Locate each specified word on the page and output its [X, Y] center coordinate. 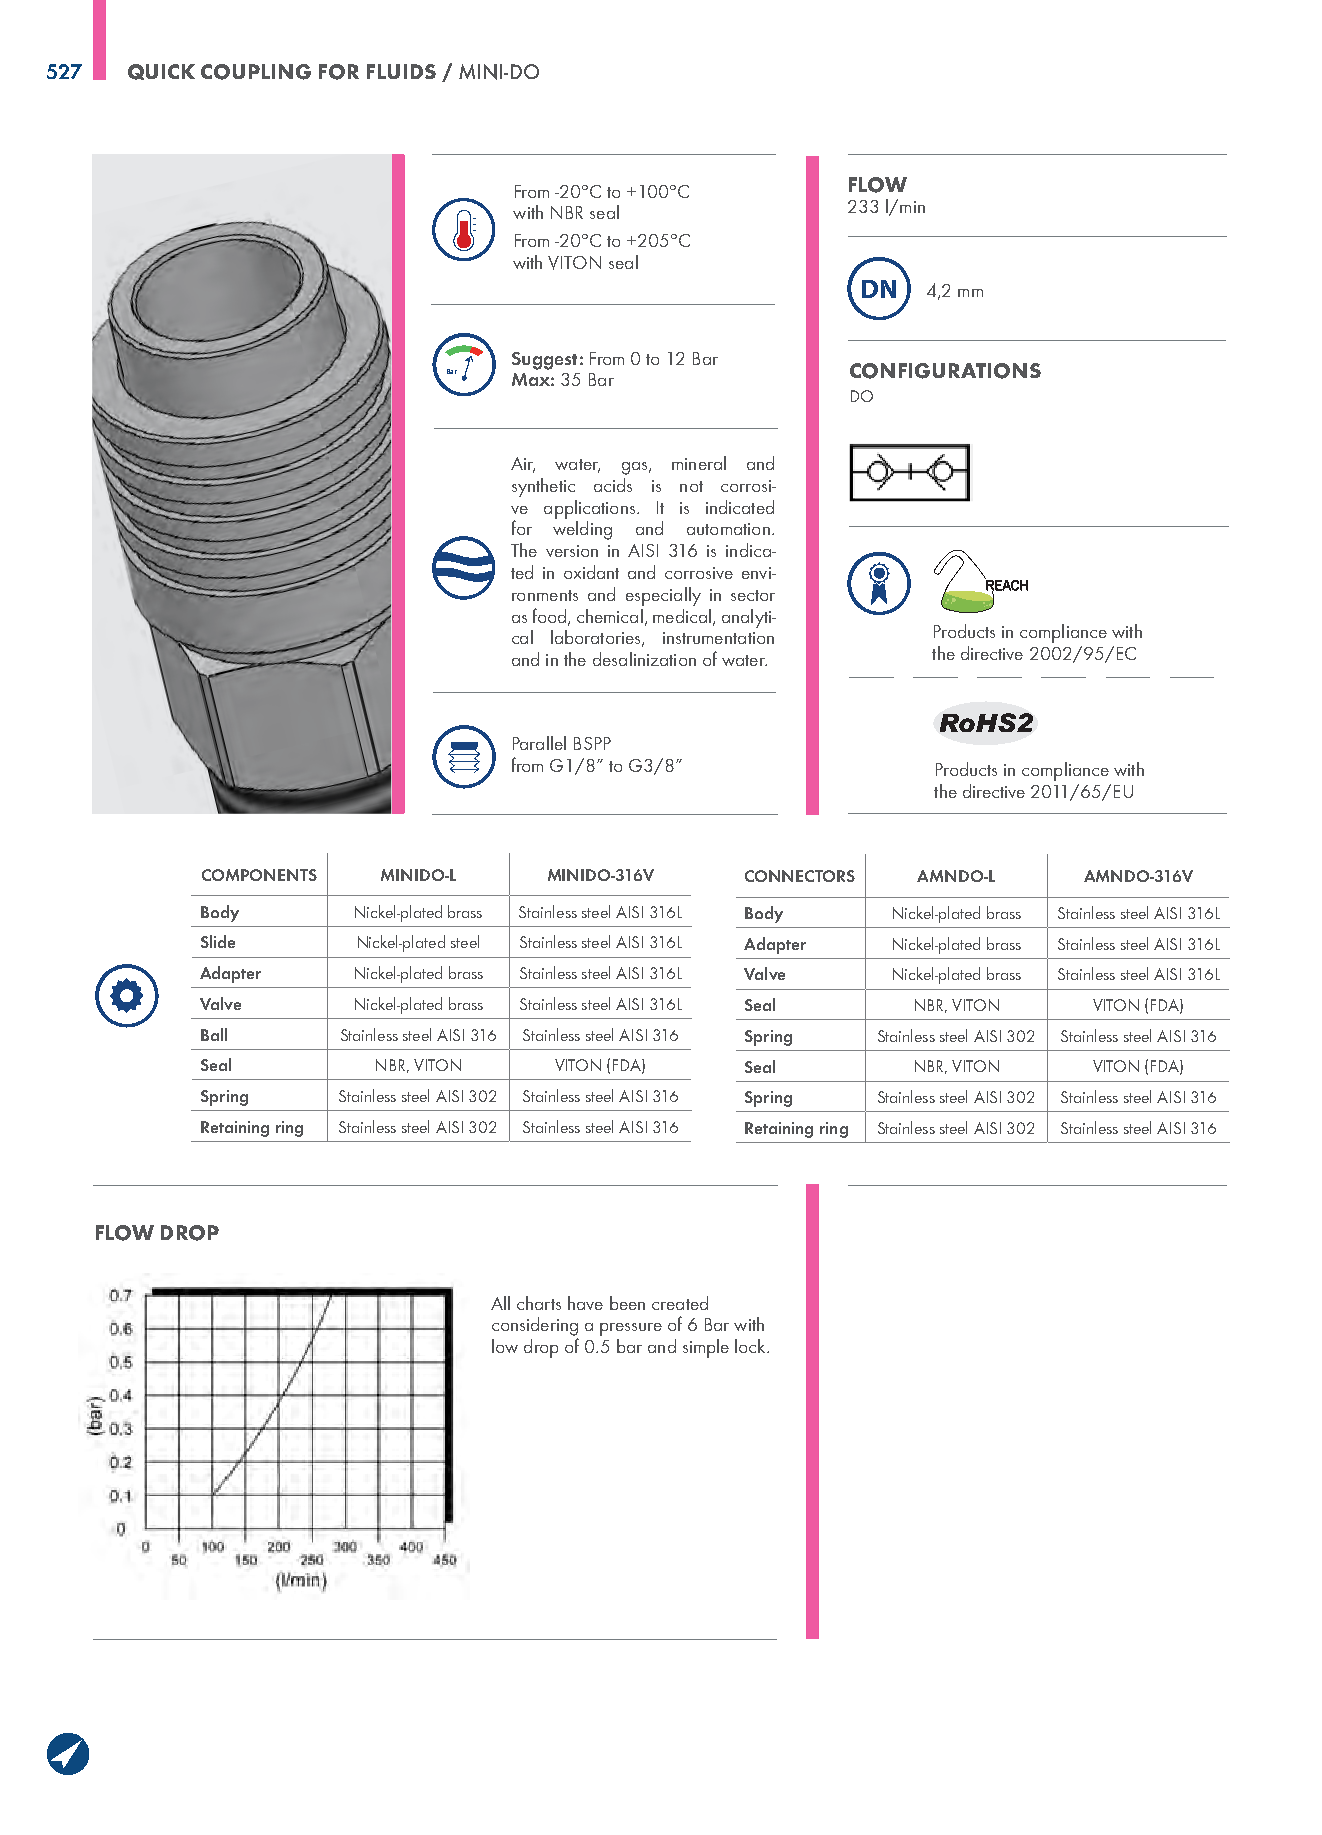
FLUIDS [401, 71]
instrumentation [718, 638]
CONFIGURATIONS [945, 371]
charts [539, 1303]
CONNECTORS [800, 876]
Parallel [539, 743]
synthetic [543, 487]
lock [751, 1346]
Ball [214, 1034]
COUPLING [256, 72]
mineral [699, 463]
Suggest [544, 361]
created [680, 1303]
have [585, 1303]
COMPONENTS [259, 875]
